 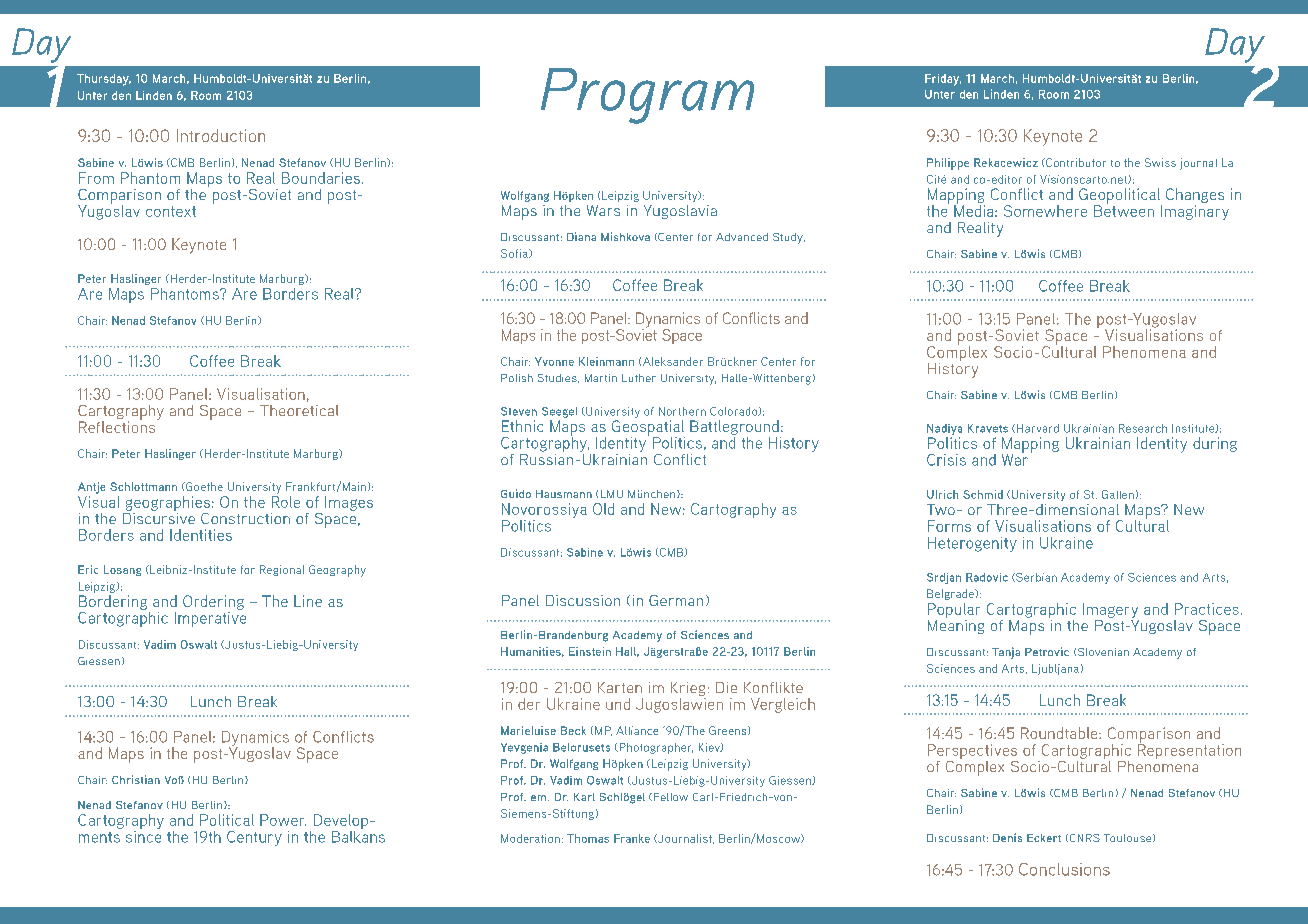 I want to click on Role, so click(x=286, y=502).
